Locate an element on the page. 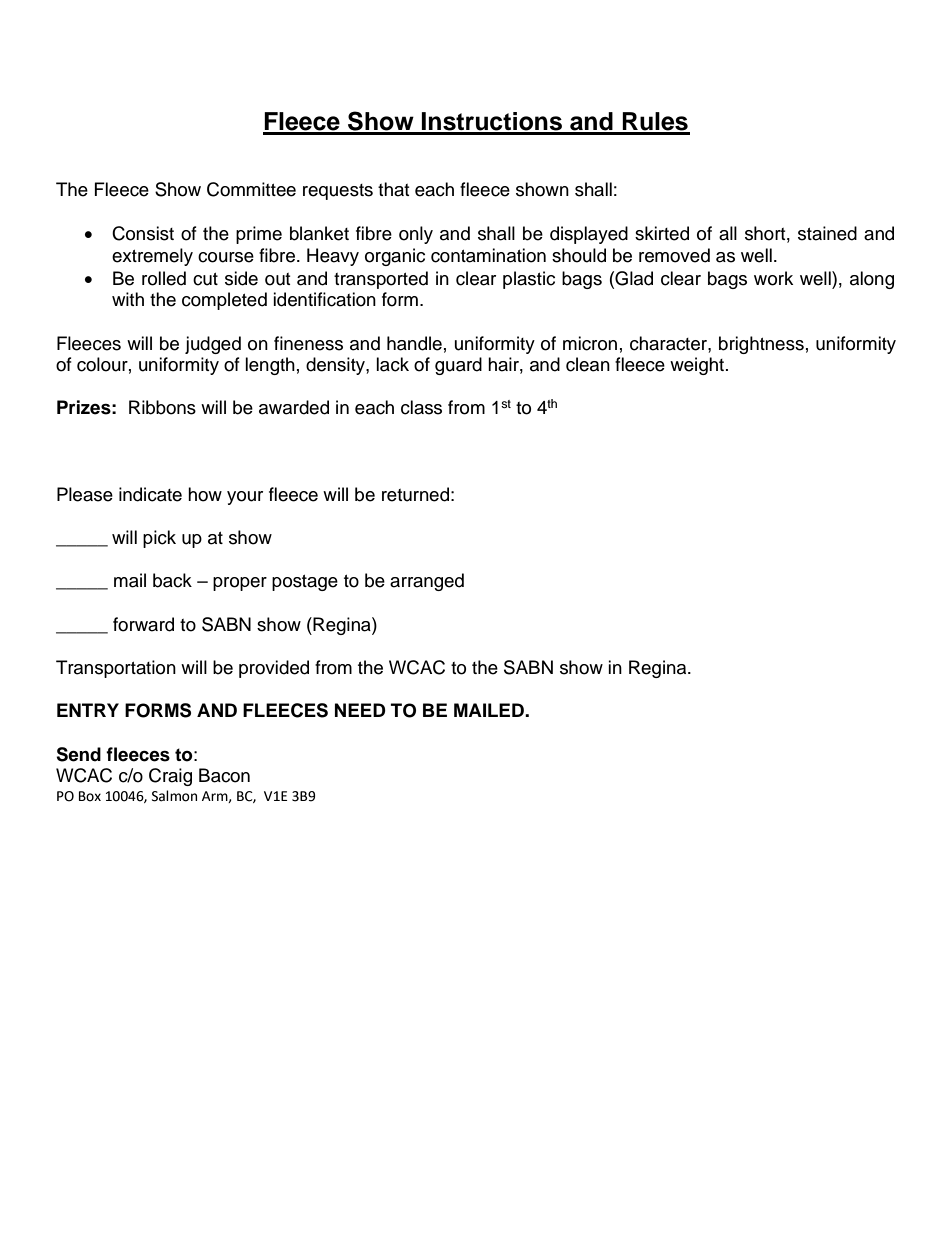  weight is located at coordinates (698, 366).
